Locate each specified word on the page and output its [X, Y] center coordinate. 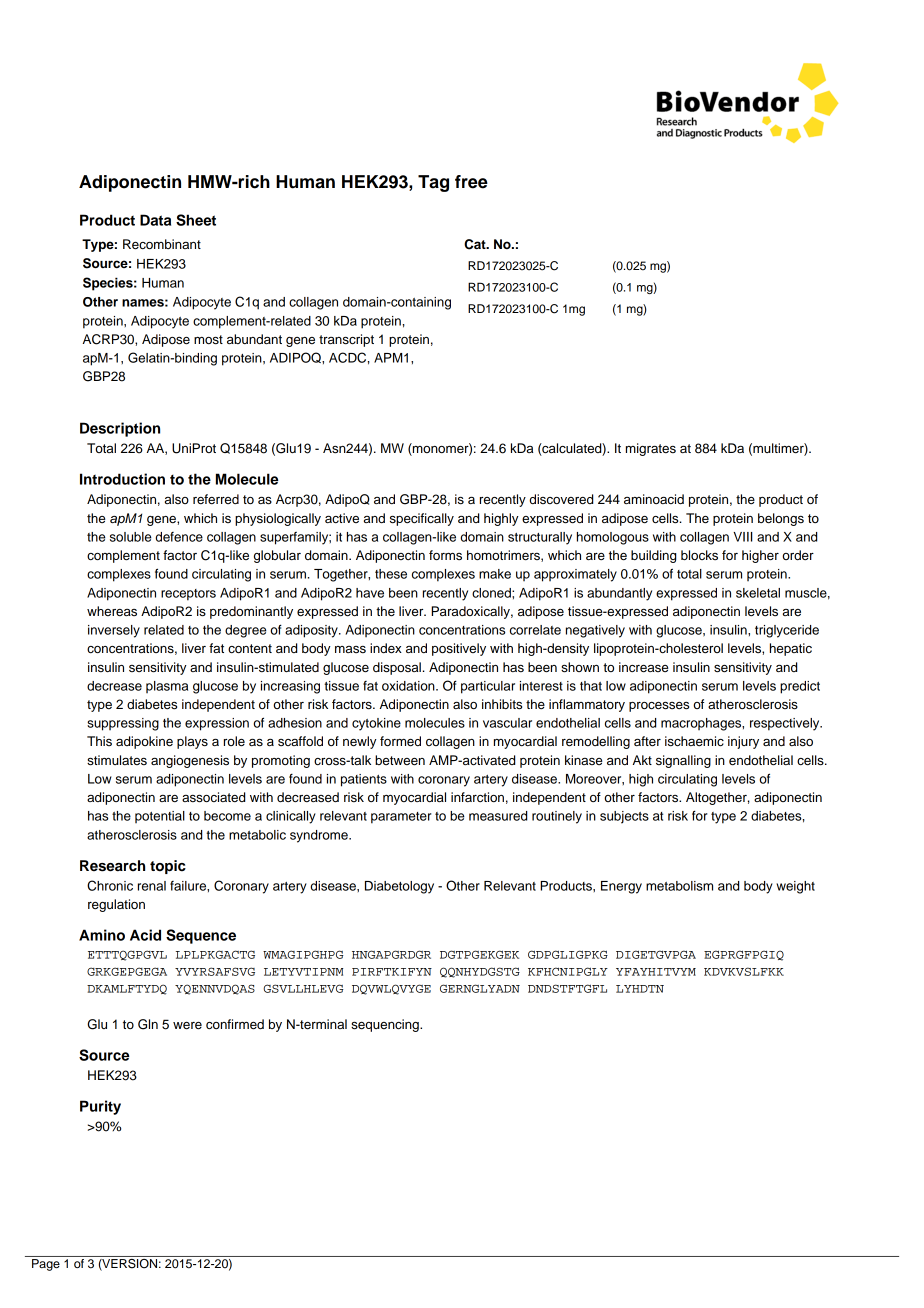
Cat [476, 244]
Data [155, 220]
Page [46, 1265]
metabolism [679, 886]
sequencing [386, 1025]
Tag [433, 183]
